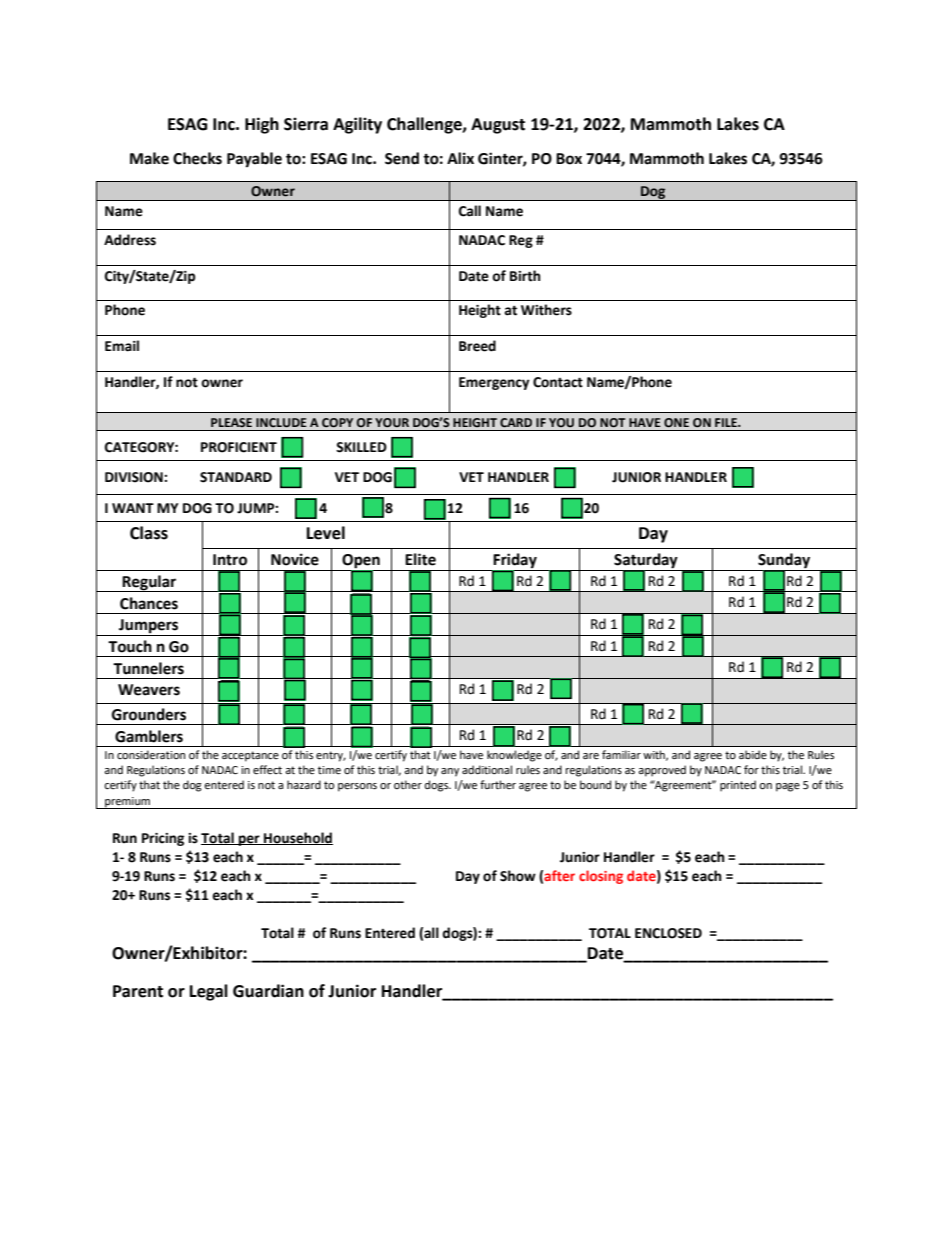 The width and height of the screenshot is (952, 1233). What do you see at coordinates (209, 992) in the screenshot?
I see `Legal` at bounding box center [209, 992].
